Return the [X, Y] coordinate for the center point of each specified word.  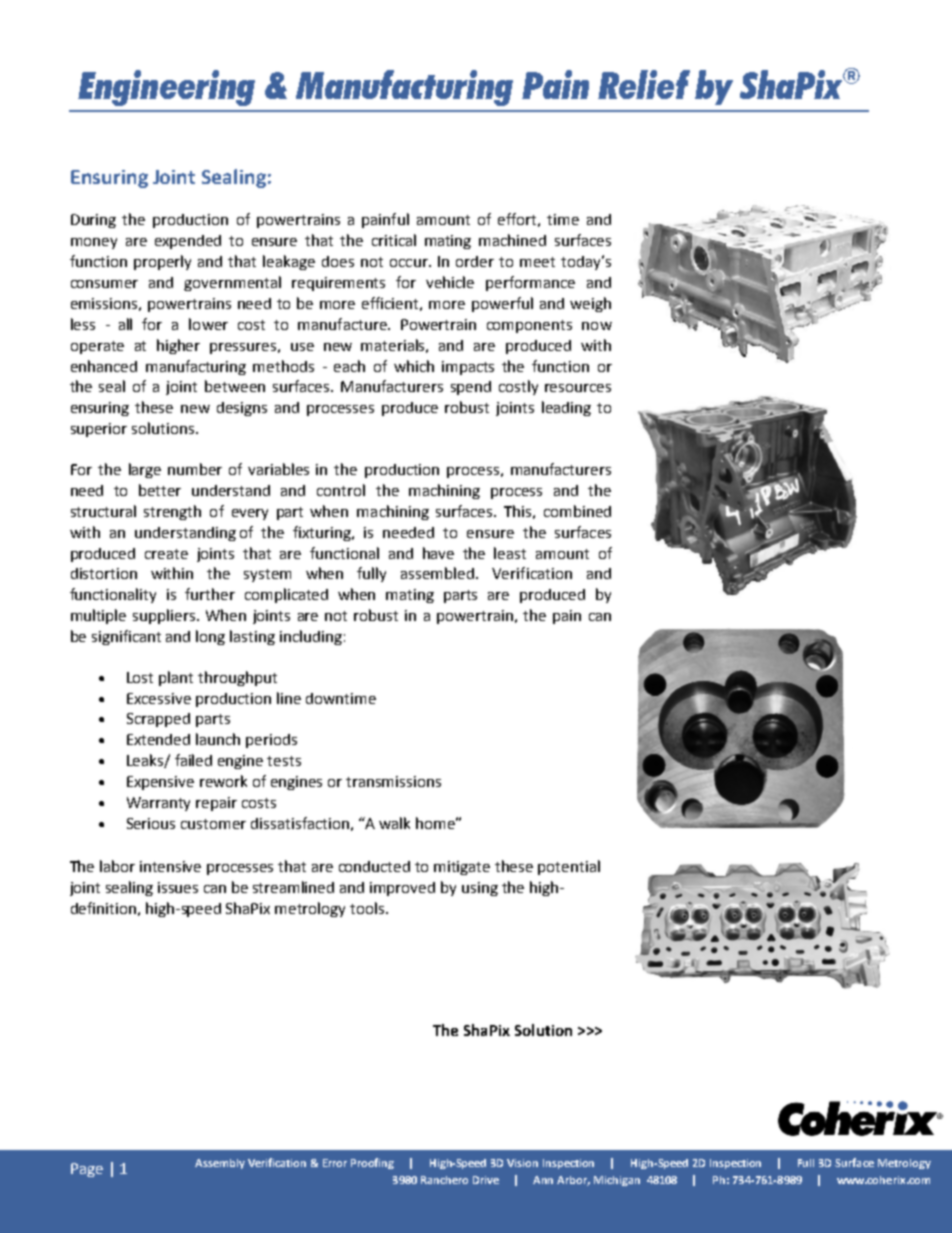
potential [569, 867]
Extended [158, 739]
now [597, 326]
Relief [644, 84]
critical [394, 240]
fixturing [323, 533]
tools [368, 908]
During [93, 221]
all [125, 324]
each [349, 366]
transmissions [393, 781]
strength [172, 512]
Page [87, 1170]
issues [178, 887]
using [480, 889]
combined [577, 511]
